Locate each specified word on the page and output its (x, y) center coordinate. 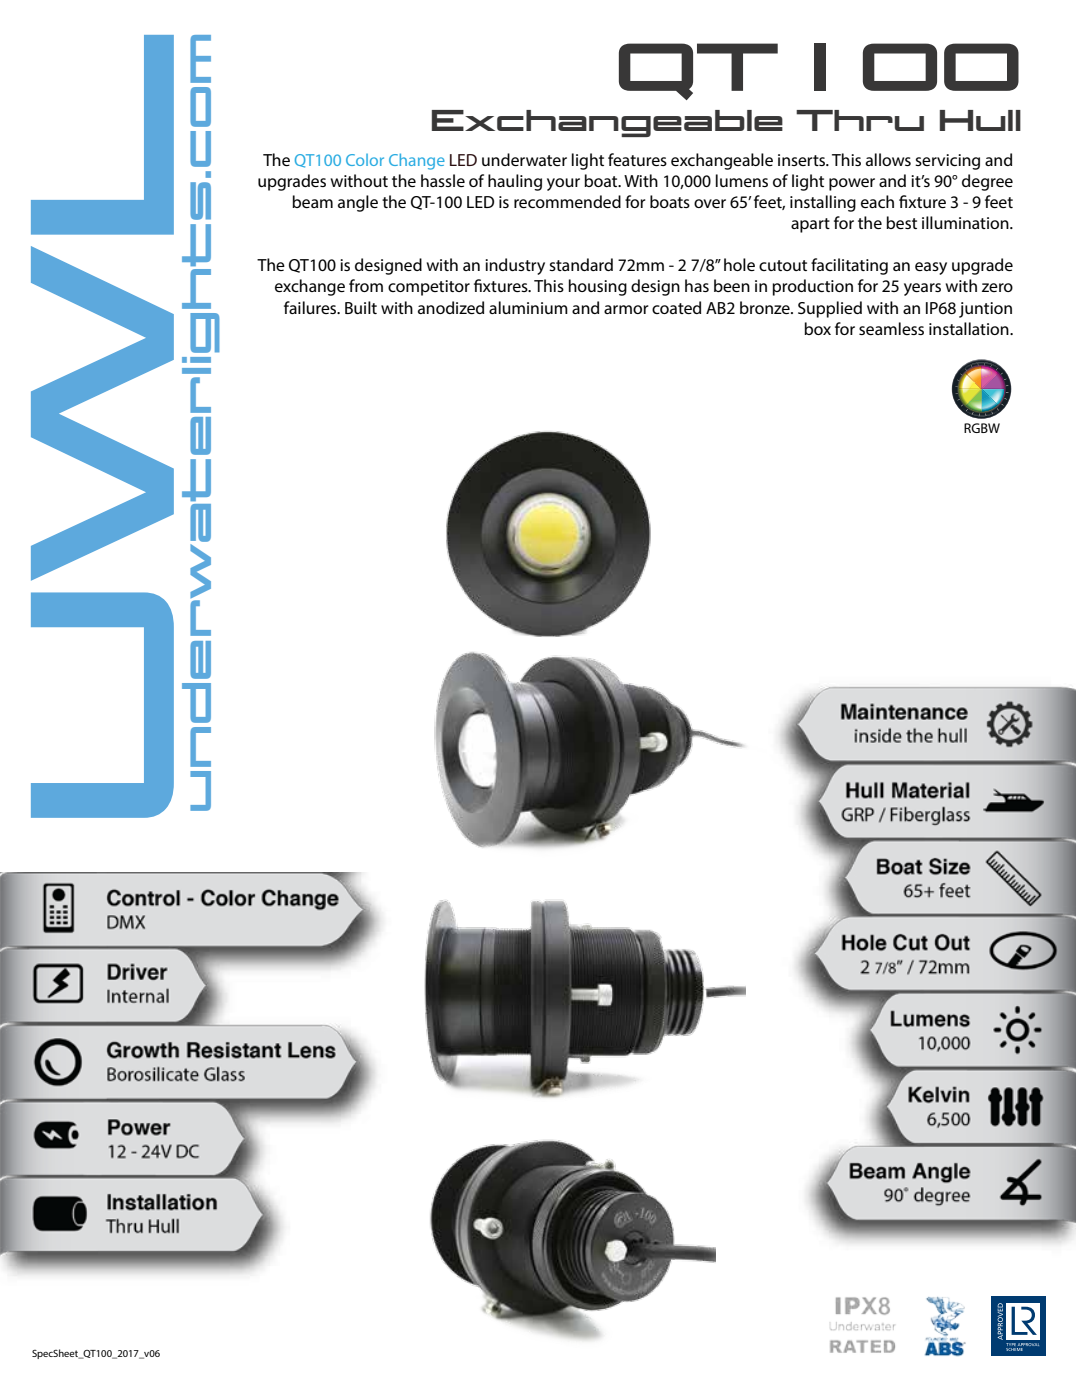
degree (987, 182)
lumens (742, 180)
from (366, 285)
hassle (443, 180)
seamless (891, 328)
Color (365, 160)
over (710, 203)
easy (931, 268)
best (901, 222)
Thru (860, 120)
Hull (980, 120)
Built (361, 307)
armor (626, 309)
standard (581, 264)
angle (358, 203)
